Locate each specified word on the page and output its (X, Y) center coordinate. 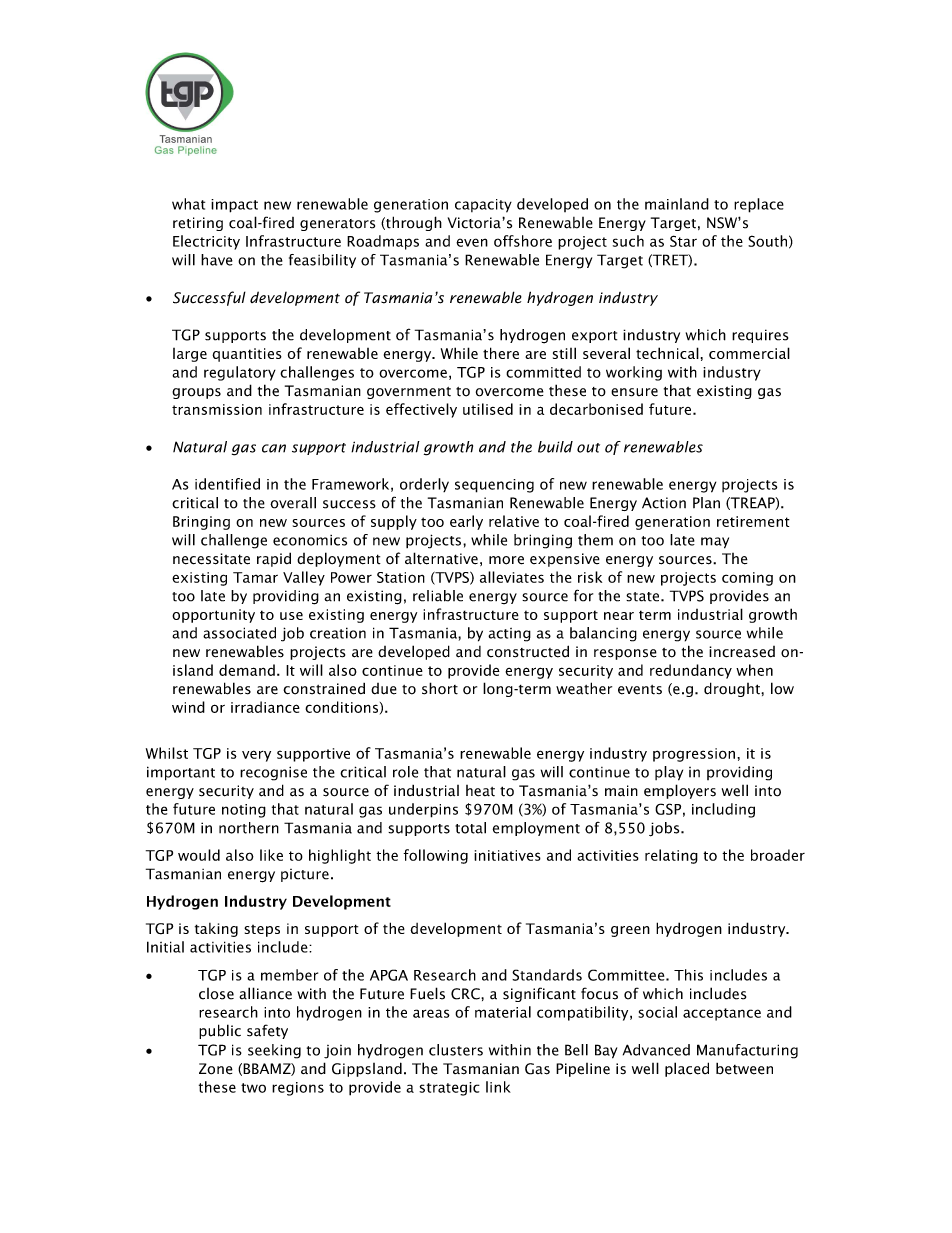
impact (234, 206)
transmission (217, 409)
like (271, 855)
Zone (216, 1069)
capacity (483, 206)
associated (239, 633)
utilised (488, 409)
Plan (706, 503)
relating (671, 856)
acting (509, 635)
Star (683, 241)
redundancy (691, 671)
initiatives (507, 855)
